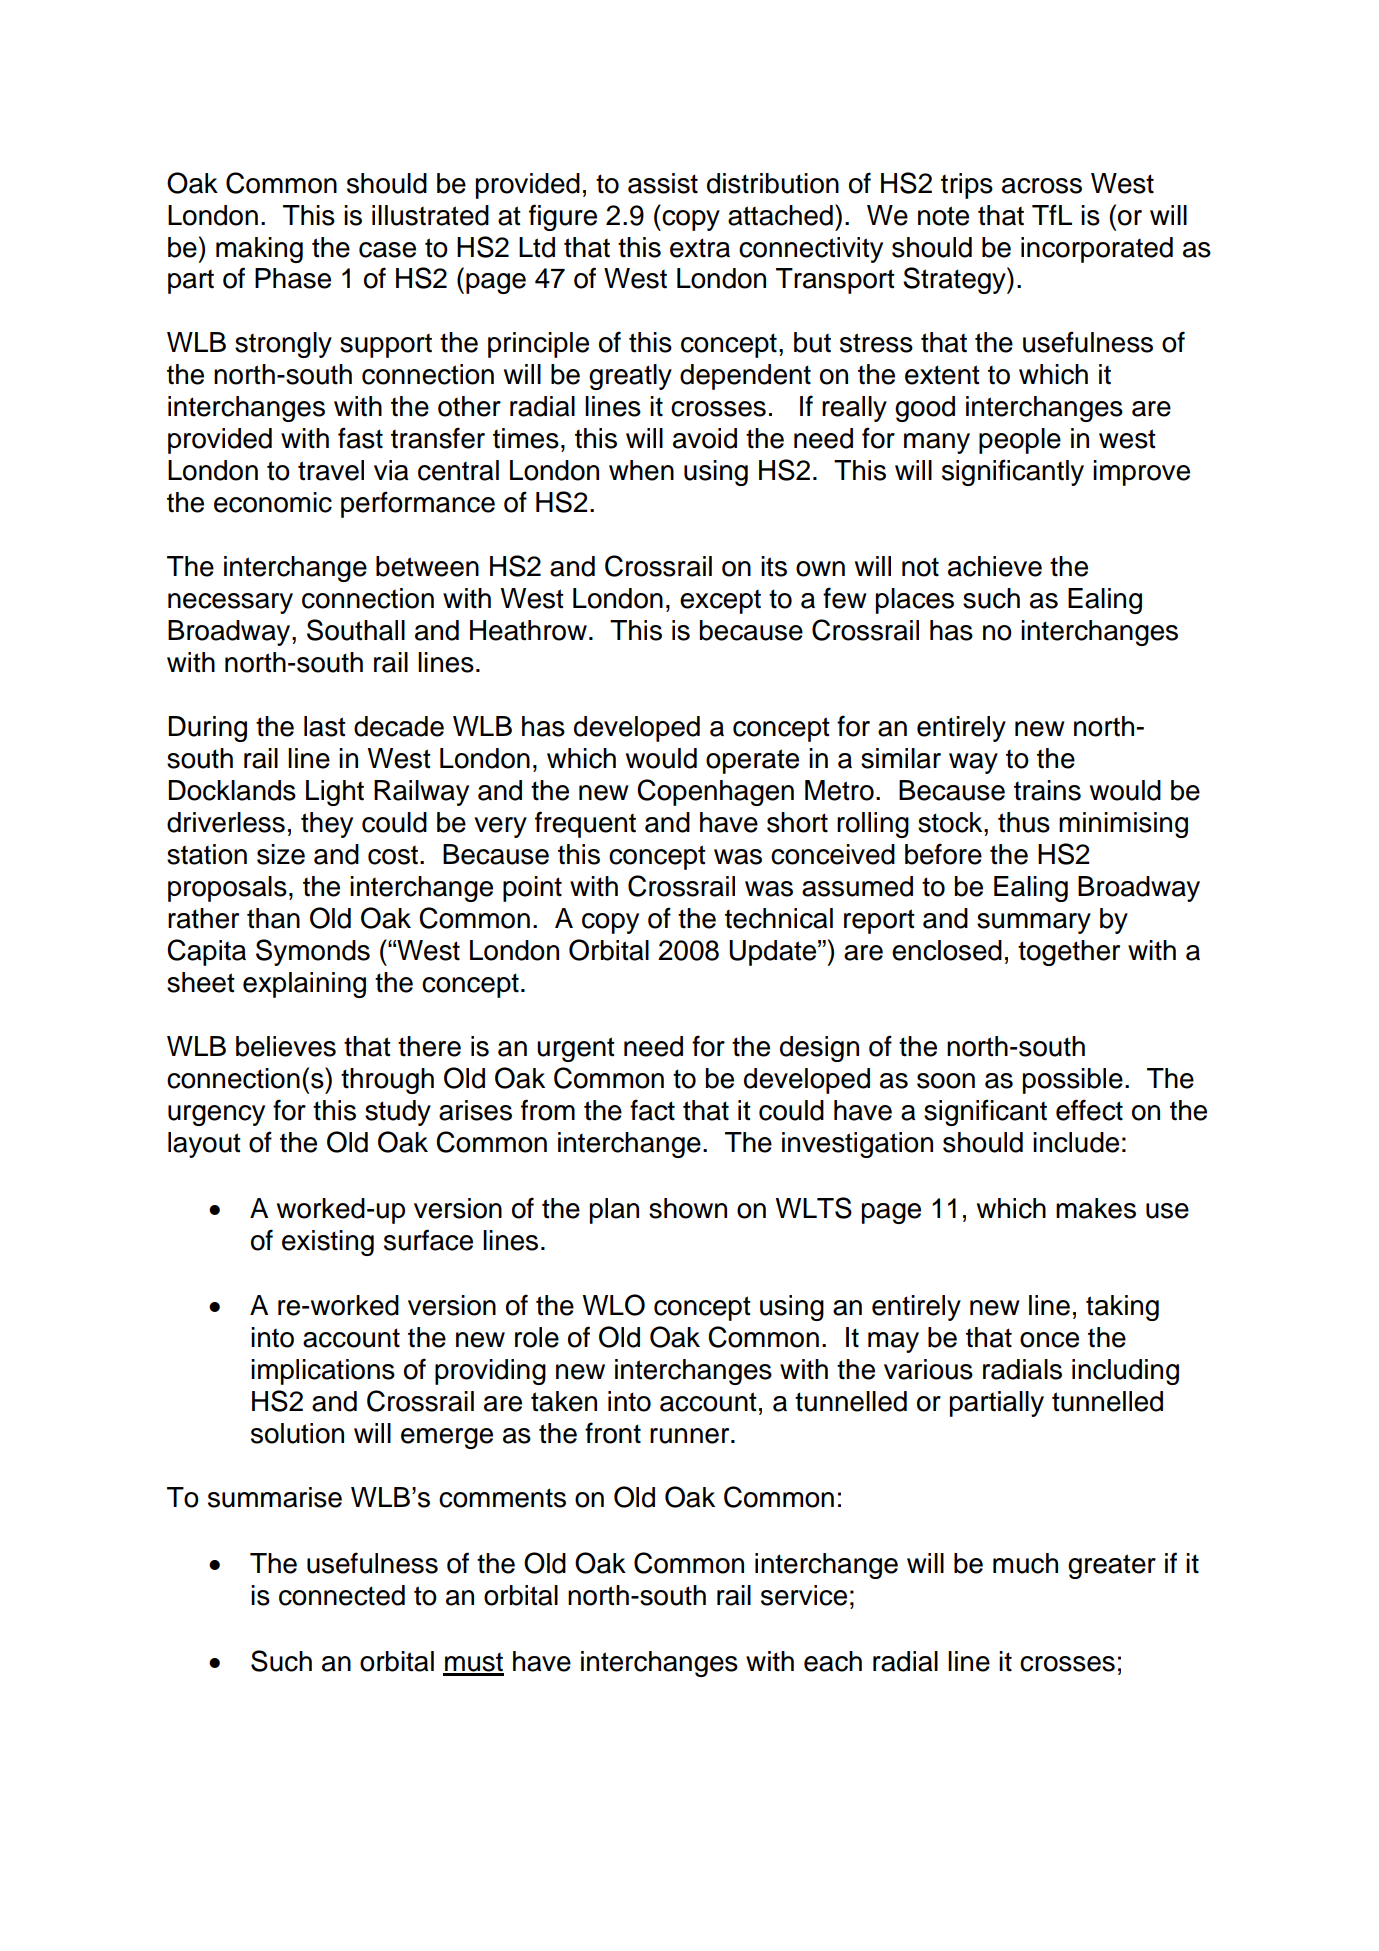  I want to click on makes, so click(1096, 1208).
